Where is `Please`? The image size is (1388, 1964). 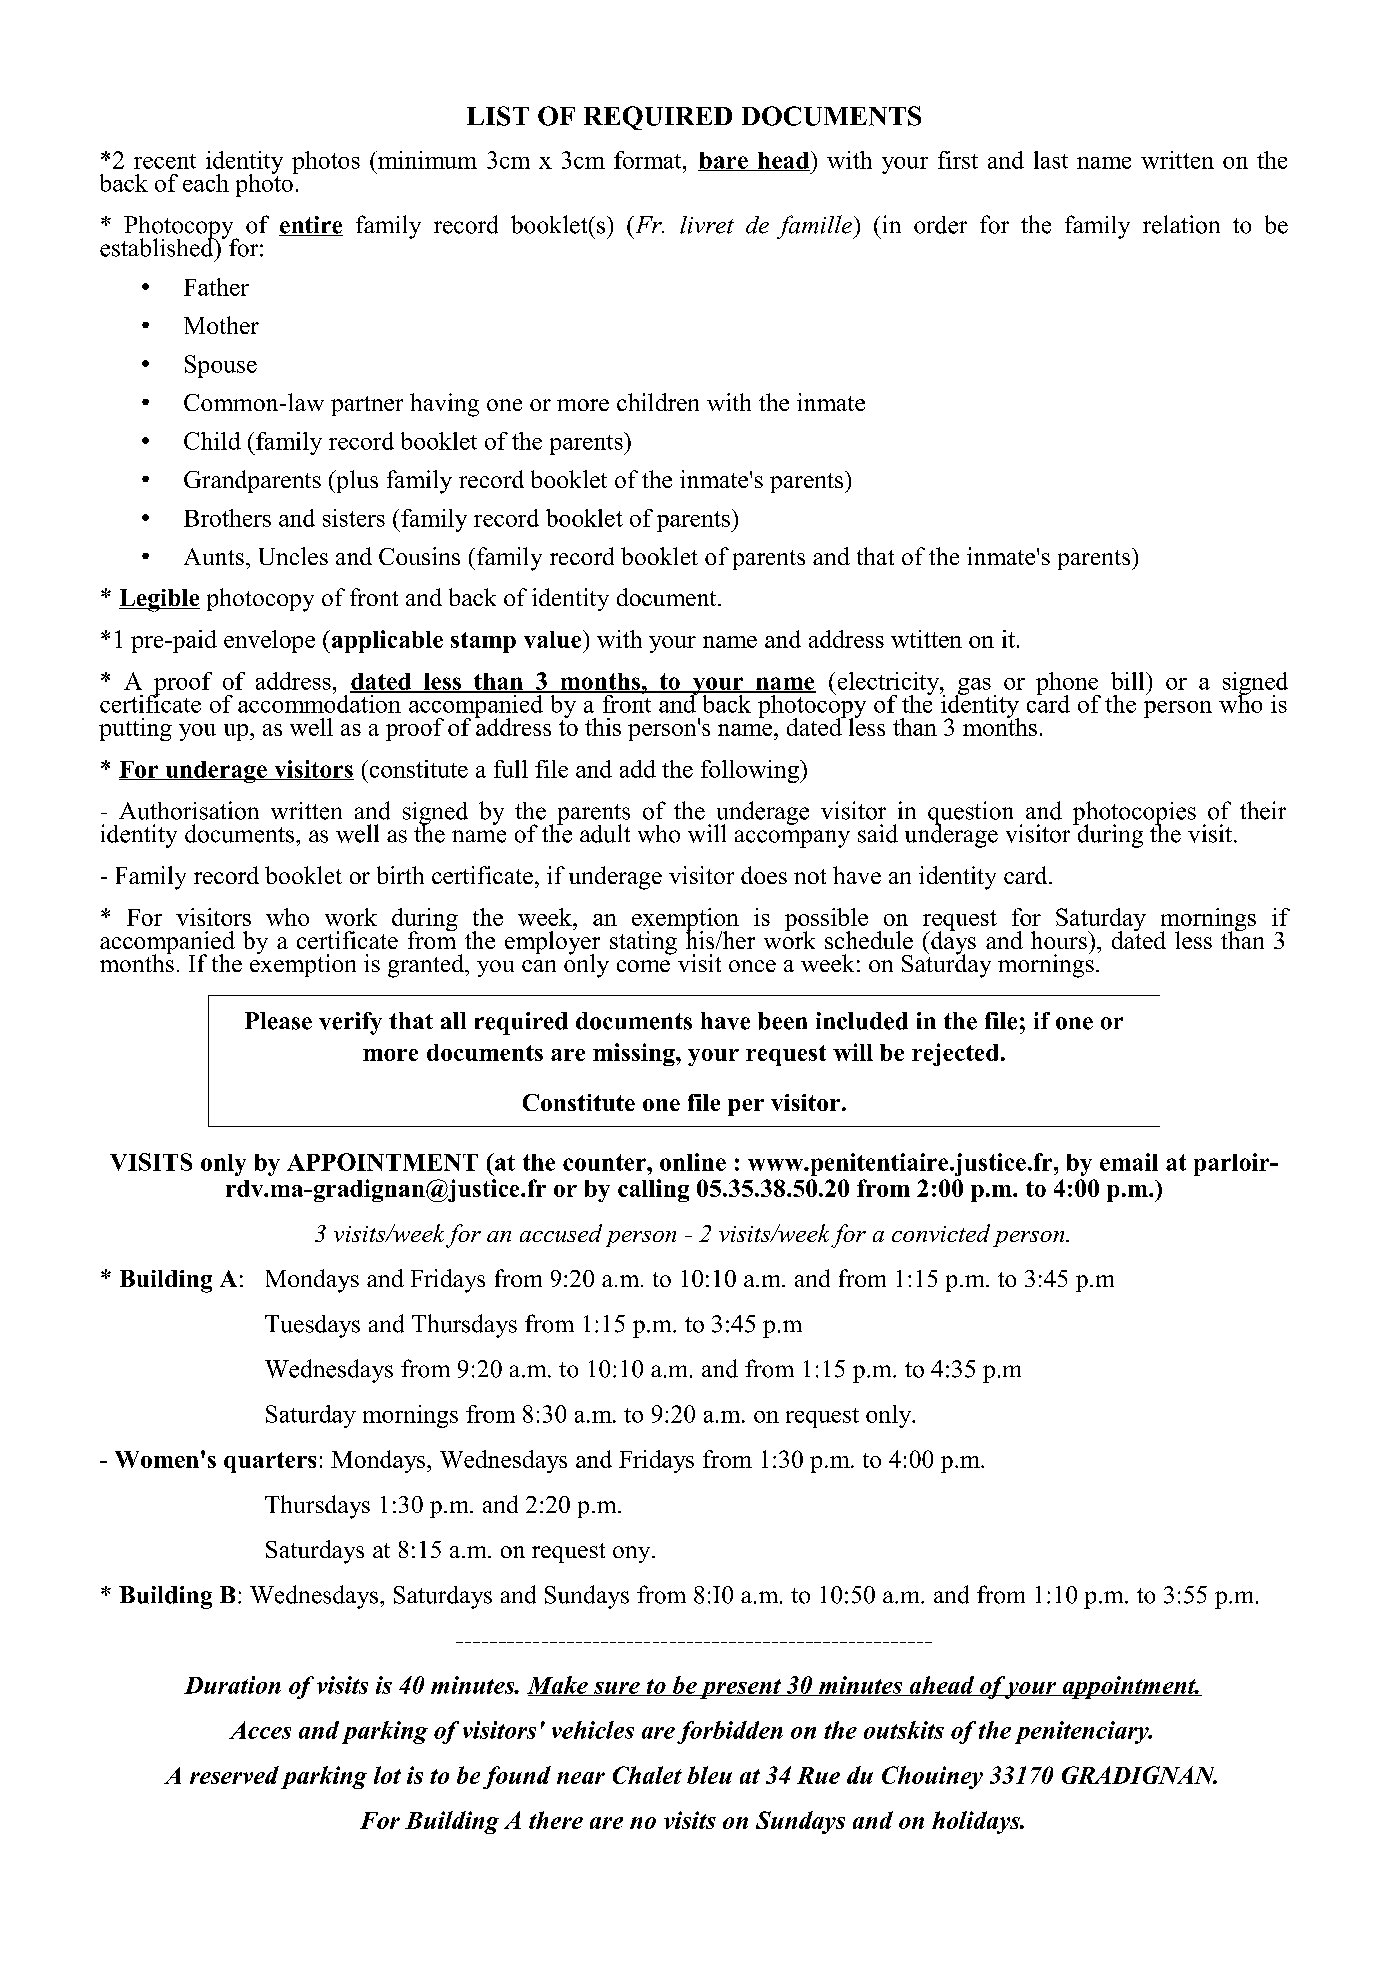 Please is located at coordinates (278, 1021).
